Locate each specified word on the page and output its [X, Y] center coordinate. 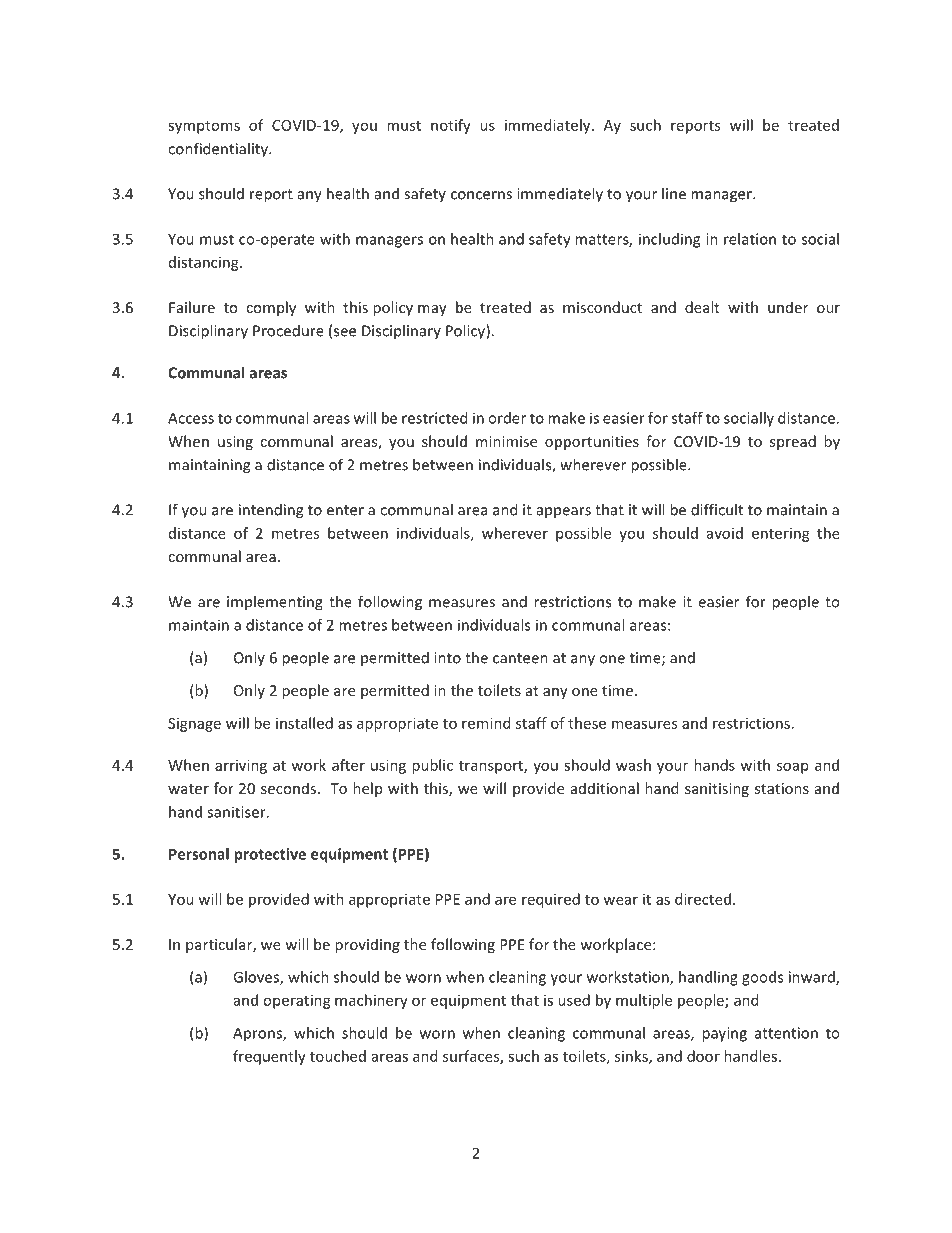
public [432, 766]
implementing [275, 603]
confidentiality [219, 150]
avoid [725, 533]
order [507, 418]
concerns [481, 195]
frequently [269, 1057]
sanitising [717, 790]
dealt [702, 307]
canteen [520, 658]
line [674, 193]
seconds [288, 788]
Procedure [288, 330]
